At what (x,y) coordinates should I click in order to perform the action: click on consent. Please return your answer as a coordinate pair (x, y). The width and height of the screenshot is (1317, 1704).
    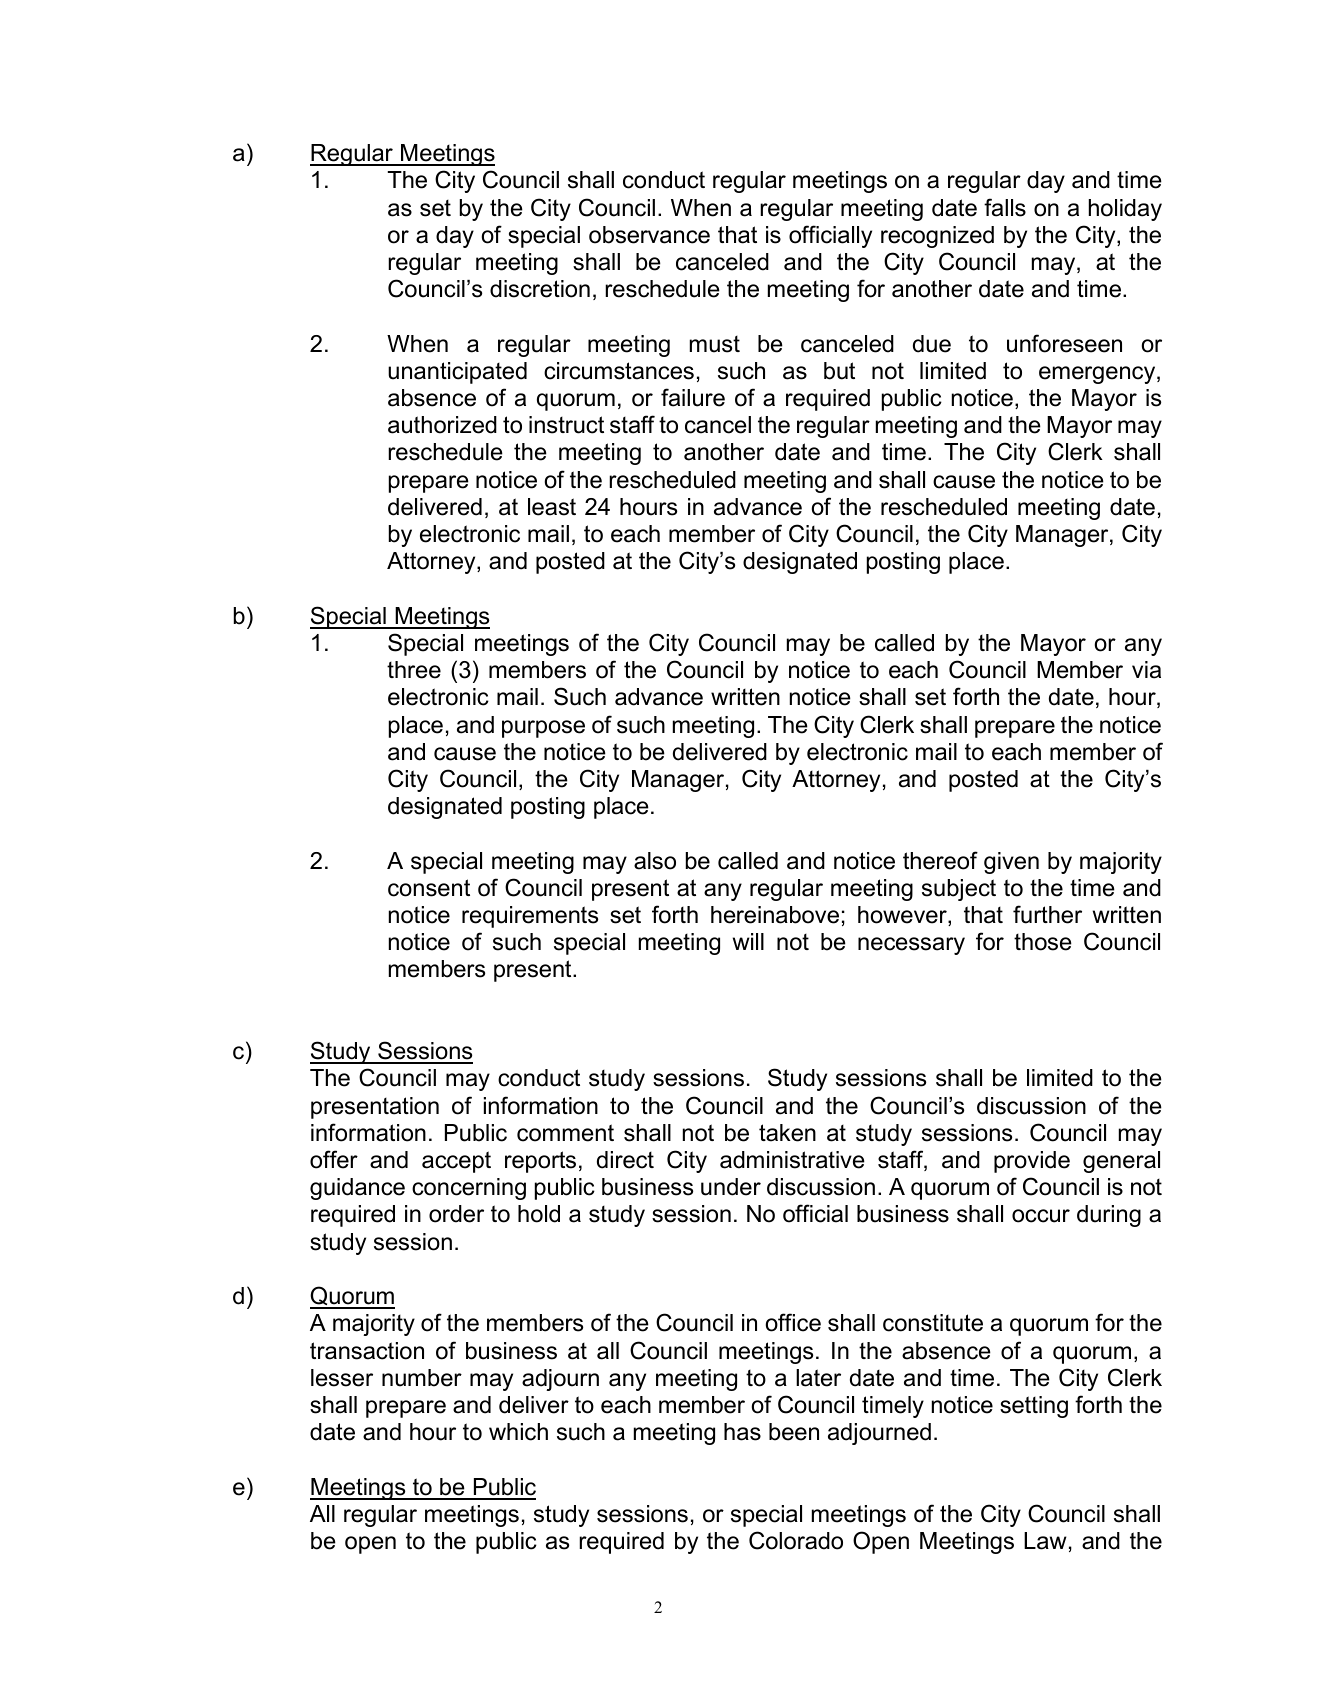
    Looking at the image, I should click on (429, 888).
